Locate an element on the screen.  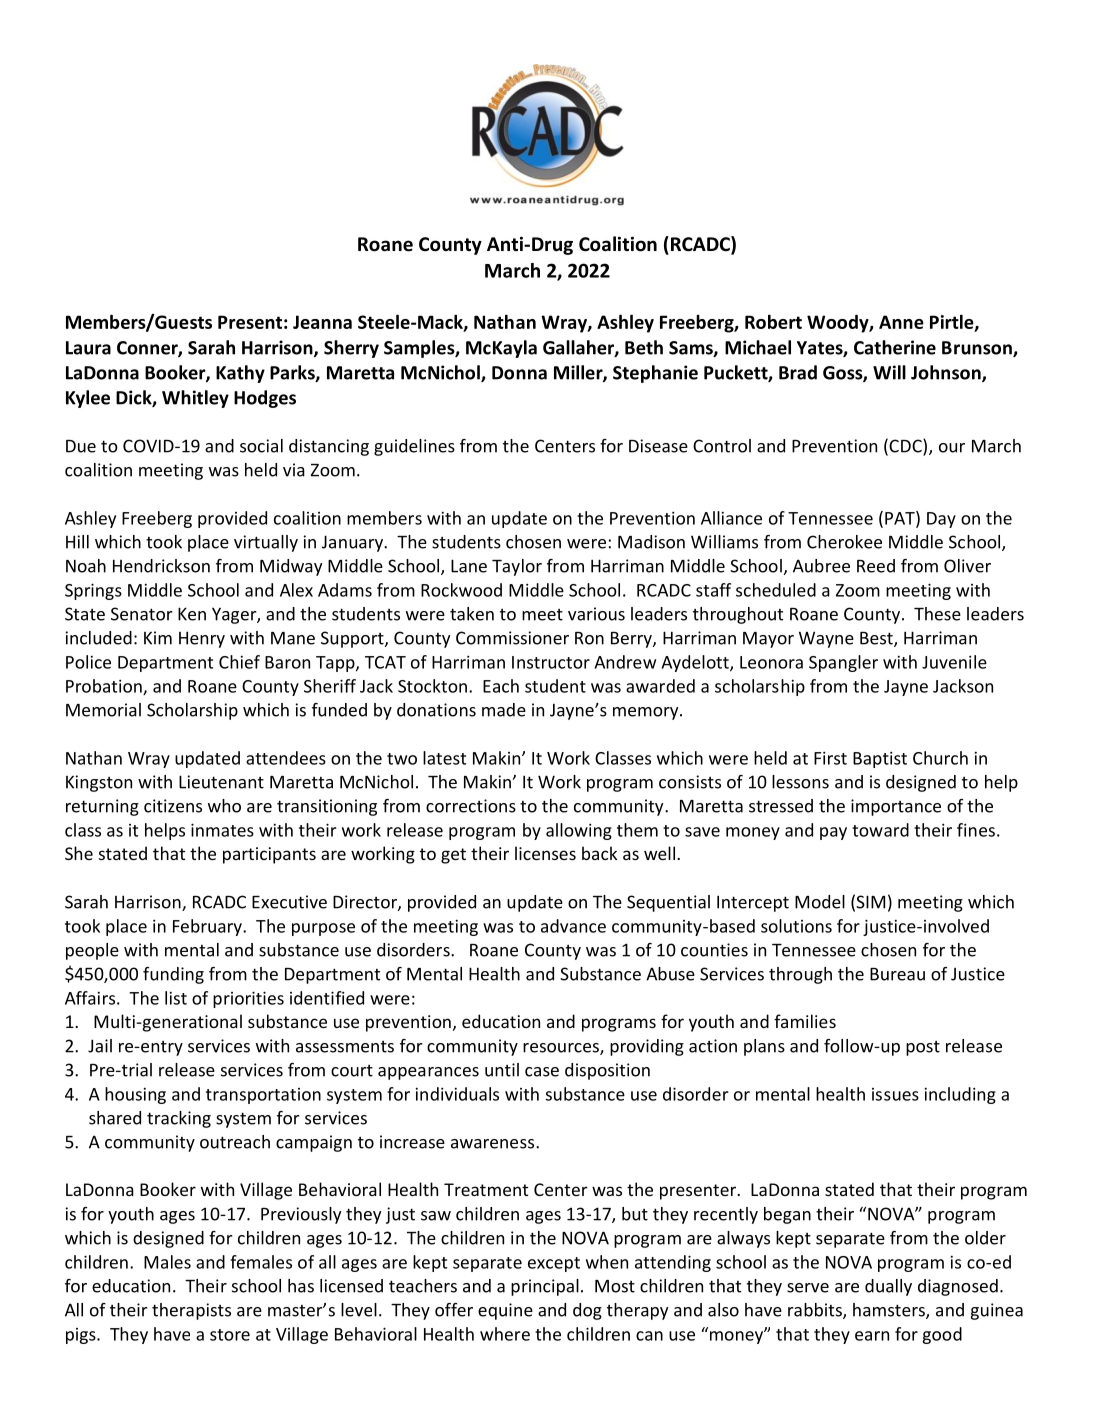
therapists is located at coordinates (191, 1311).
